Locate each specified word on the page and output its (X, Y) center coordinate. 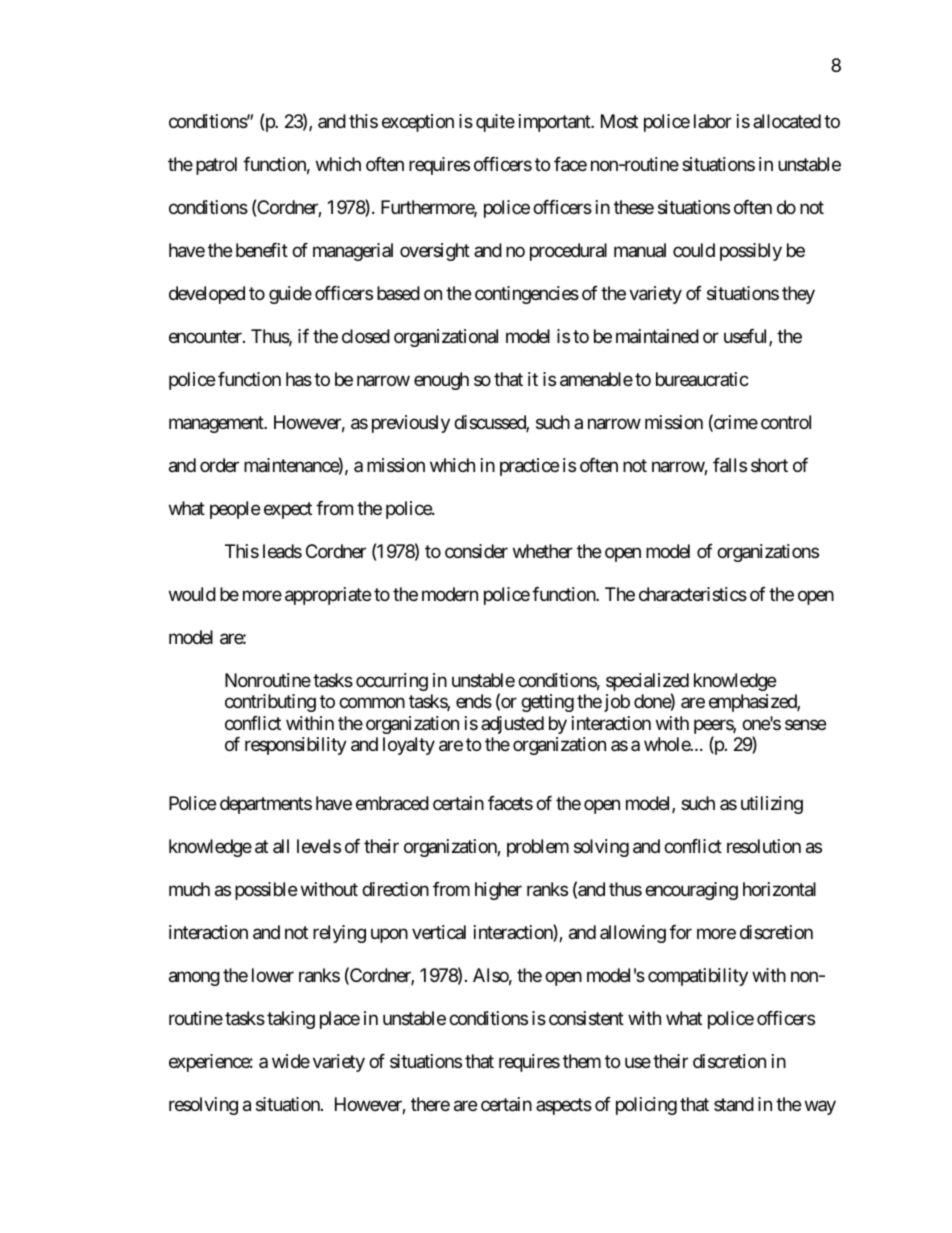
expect (288, 510)
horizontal (779, 889)
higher (498, 891)
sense (805, 724)
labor (713, 121)
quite (495, 123)
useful (747, 337)
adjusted (512, 725)
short (769, 465)
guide (290, 295)
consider (476, 551)
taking (291, 1020)
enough (441, 381)
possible (266, 891)
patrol (216, 166)
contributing (270, 703)
